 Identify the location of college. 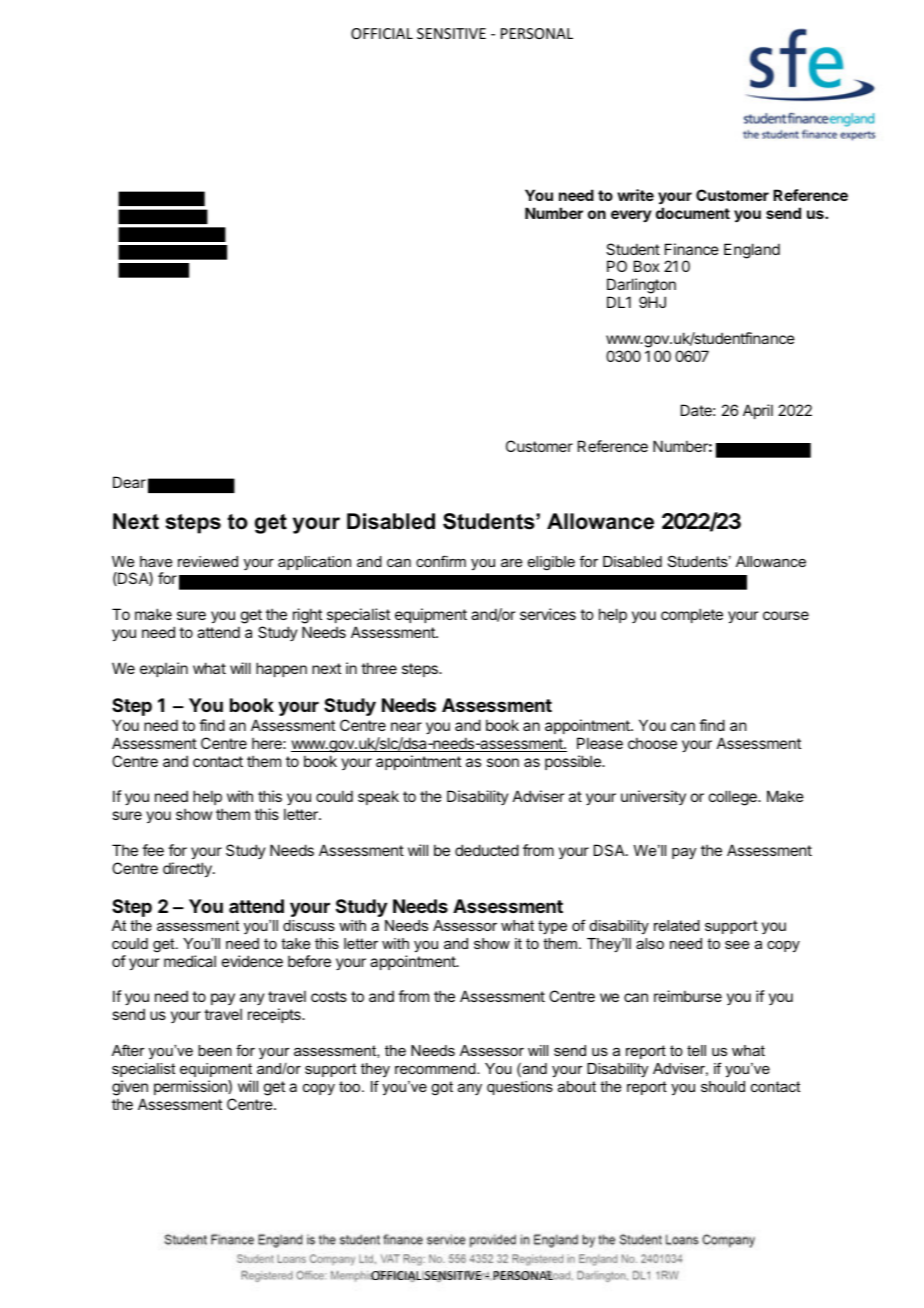
(734, 798).
